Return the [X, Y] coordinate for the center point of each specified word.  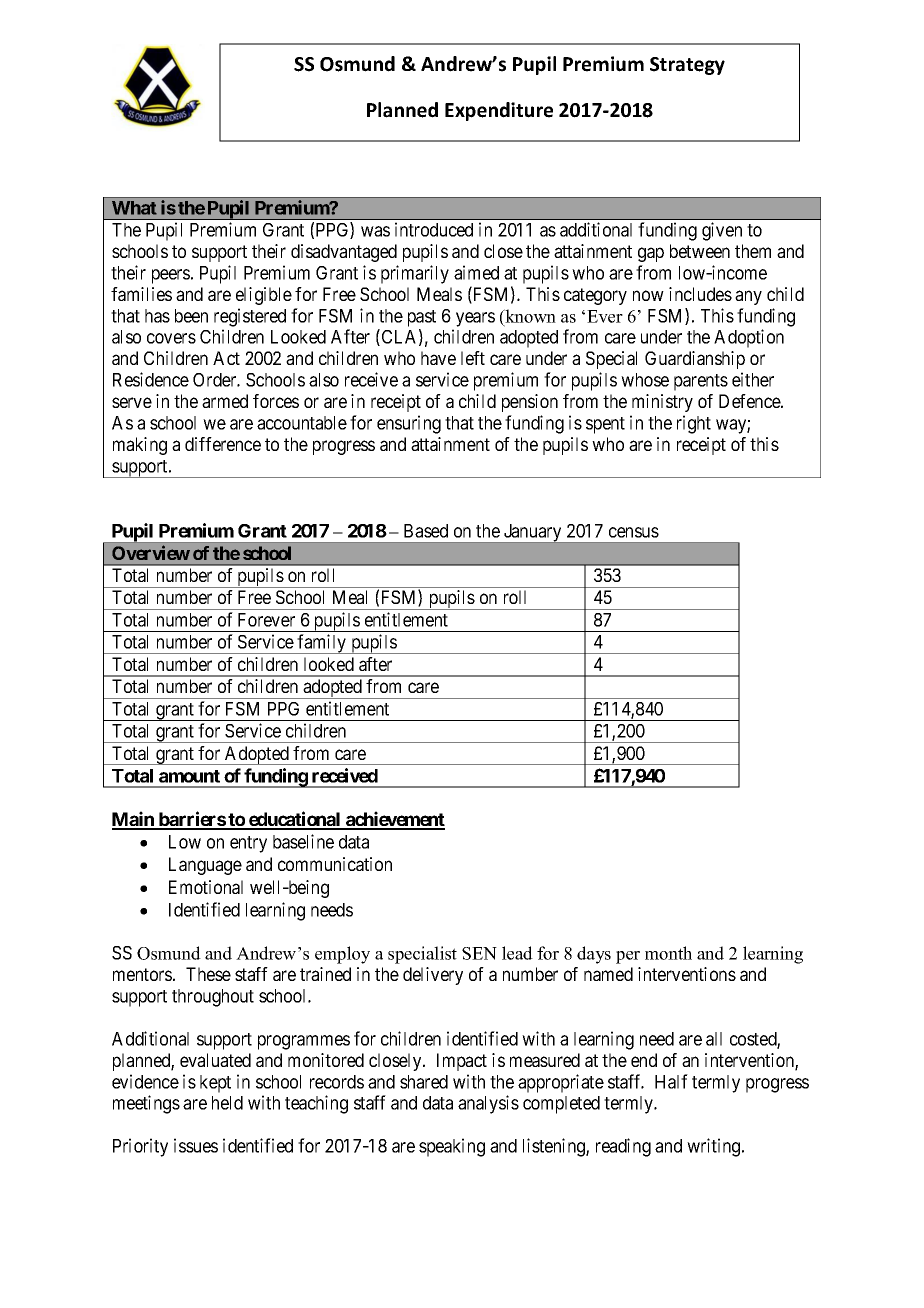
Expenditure [499, 111]
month [668, 953]
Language [205, 866]
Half [671, 1081]
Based [426, 531]
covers [171, 338]
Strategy [687, 66]
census [634, 532]
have [438, 358]
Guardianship [695, 360]
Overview [151, 552]
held [227, 1103]
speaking [452, 1147]
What [134, 208]
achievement [394, 820]
